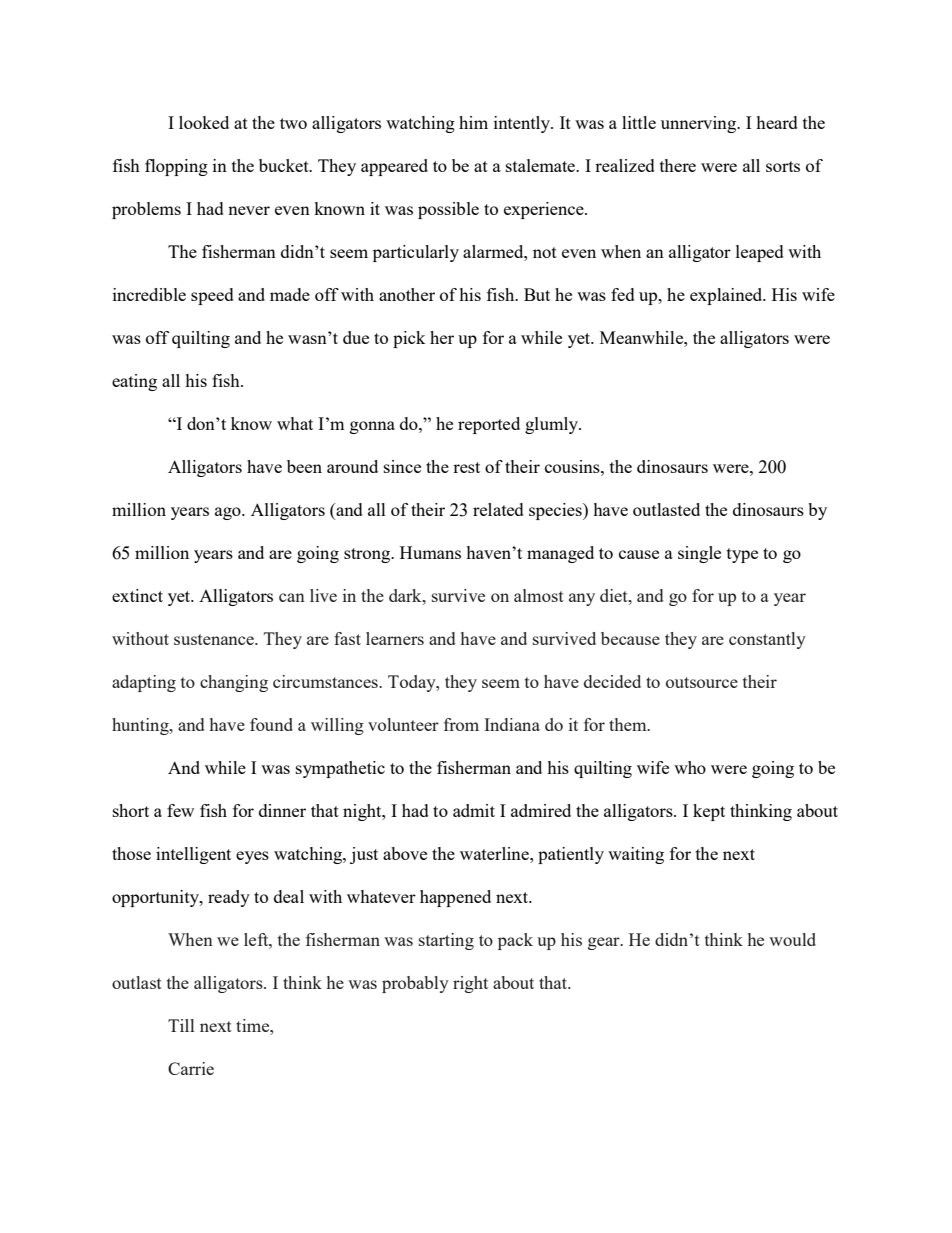 This screenshot has height=1233, width=952. Describe the element at coordinates (727, 296) in the screenshot. I see `explained` at that location.
